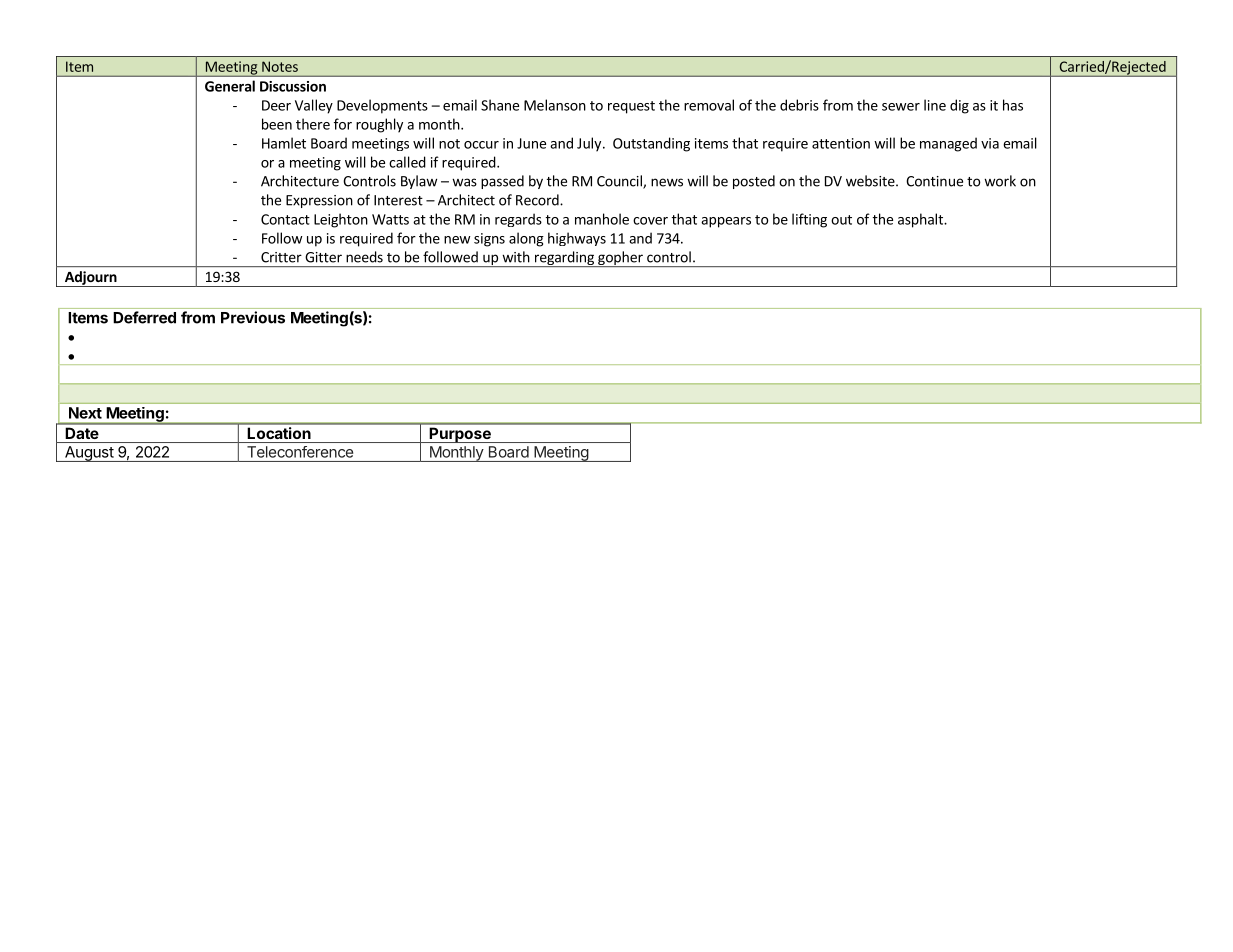 The height and width of the screenshot is (952, 1233). Describe the element at coordinates (144, 317) in the screenshot. I see `Deferred` at that location.
